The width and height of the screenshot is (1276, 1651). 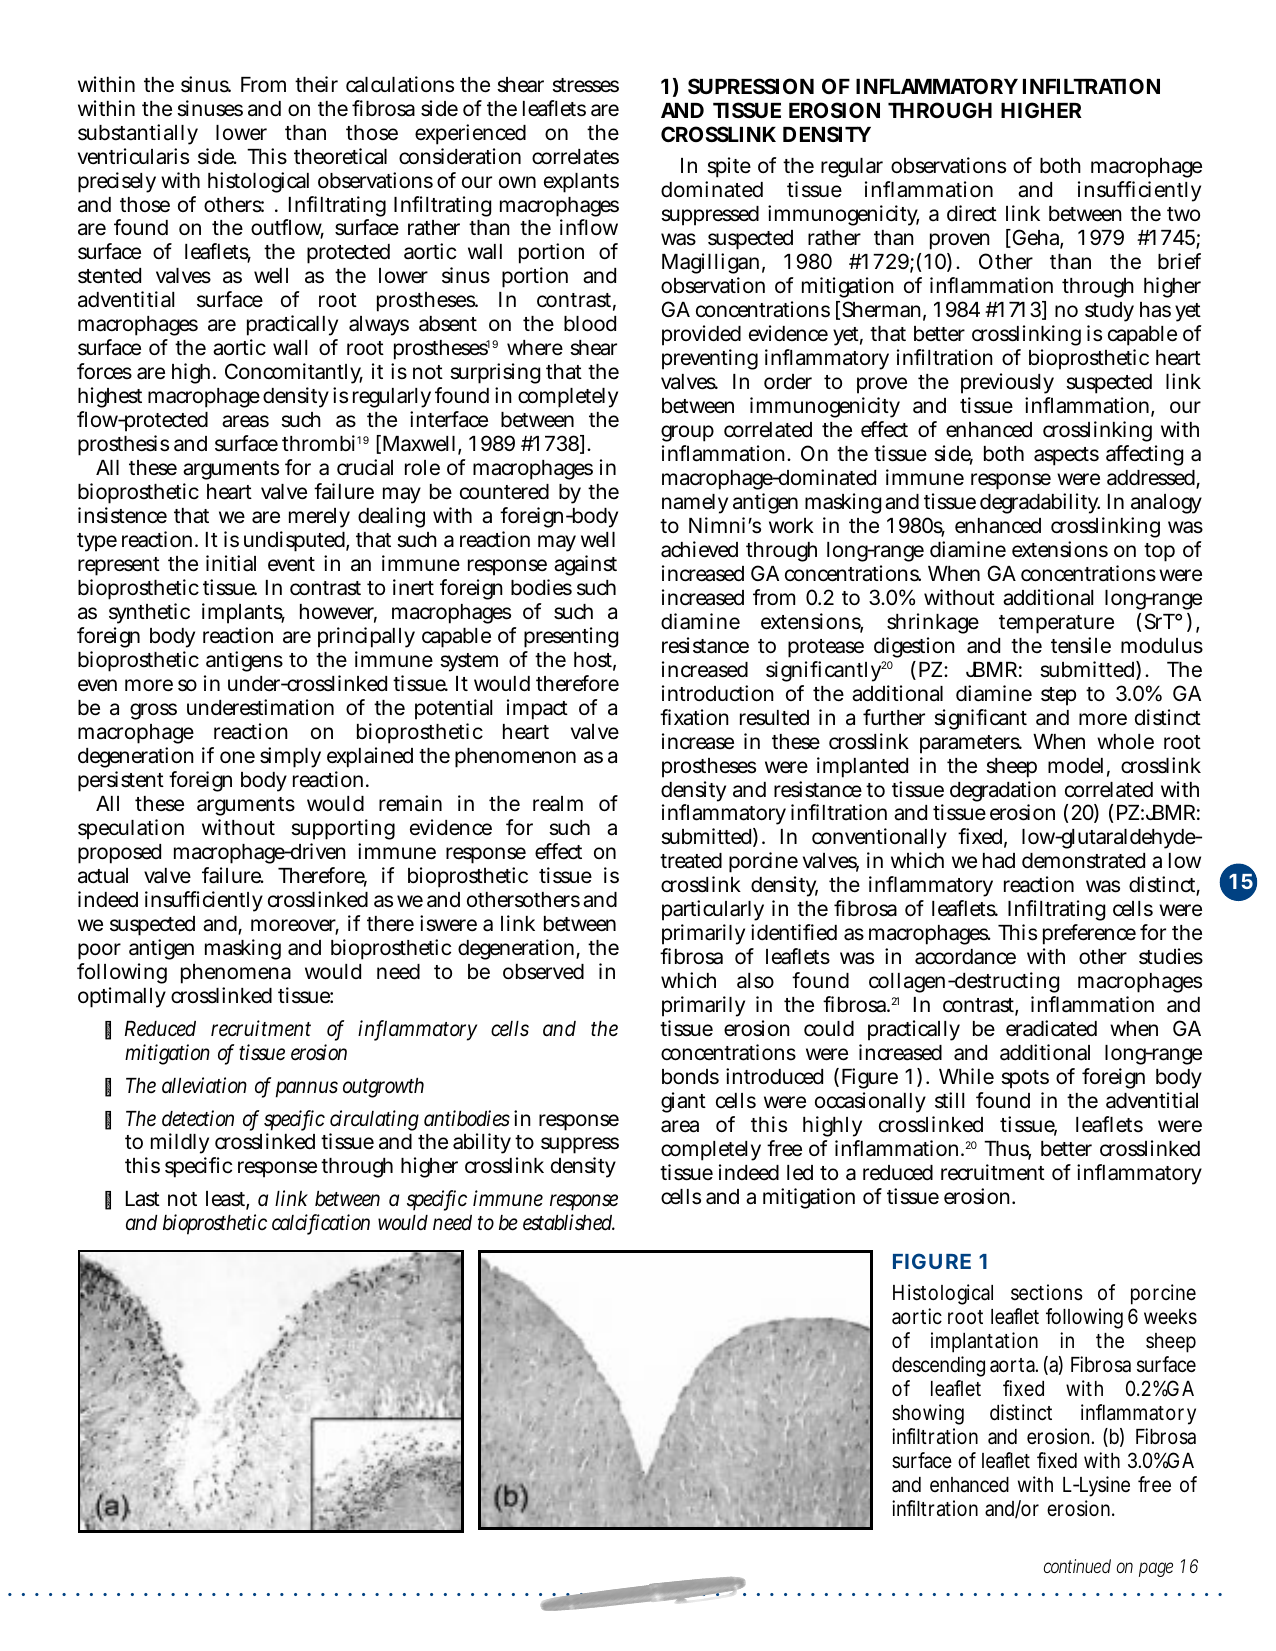 I want to click on demonstrated, so click(x=1083, y=861).
